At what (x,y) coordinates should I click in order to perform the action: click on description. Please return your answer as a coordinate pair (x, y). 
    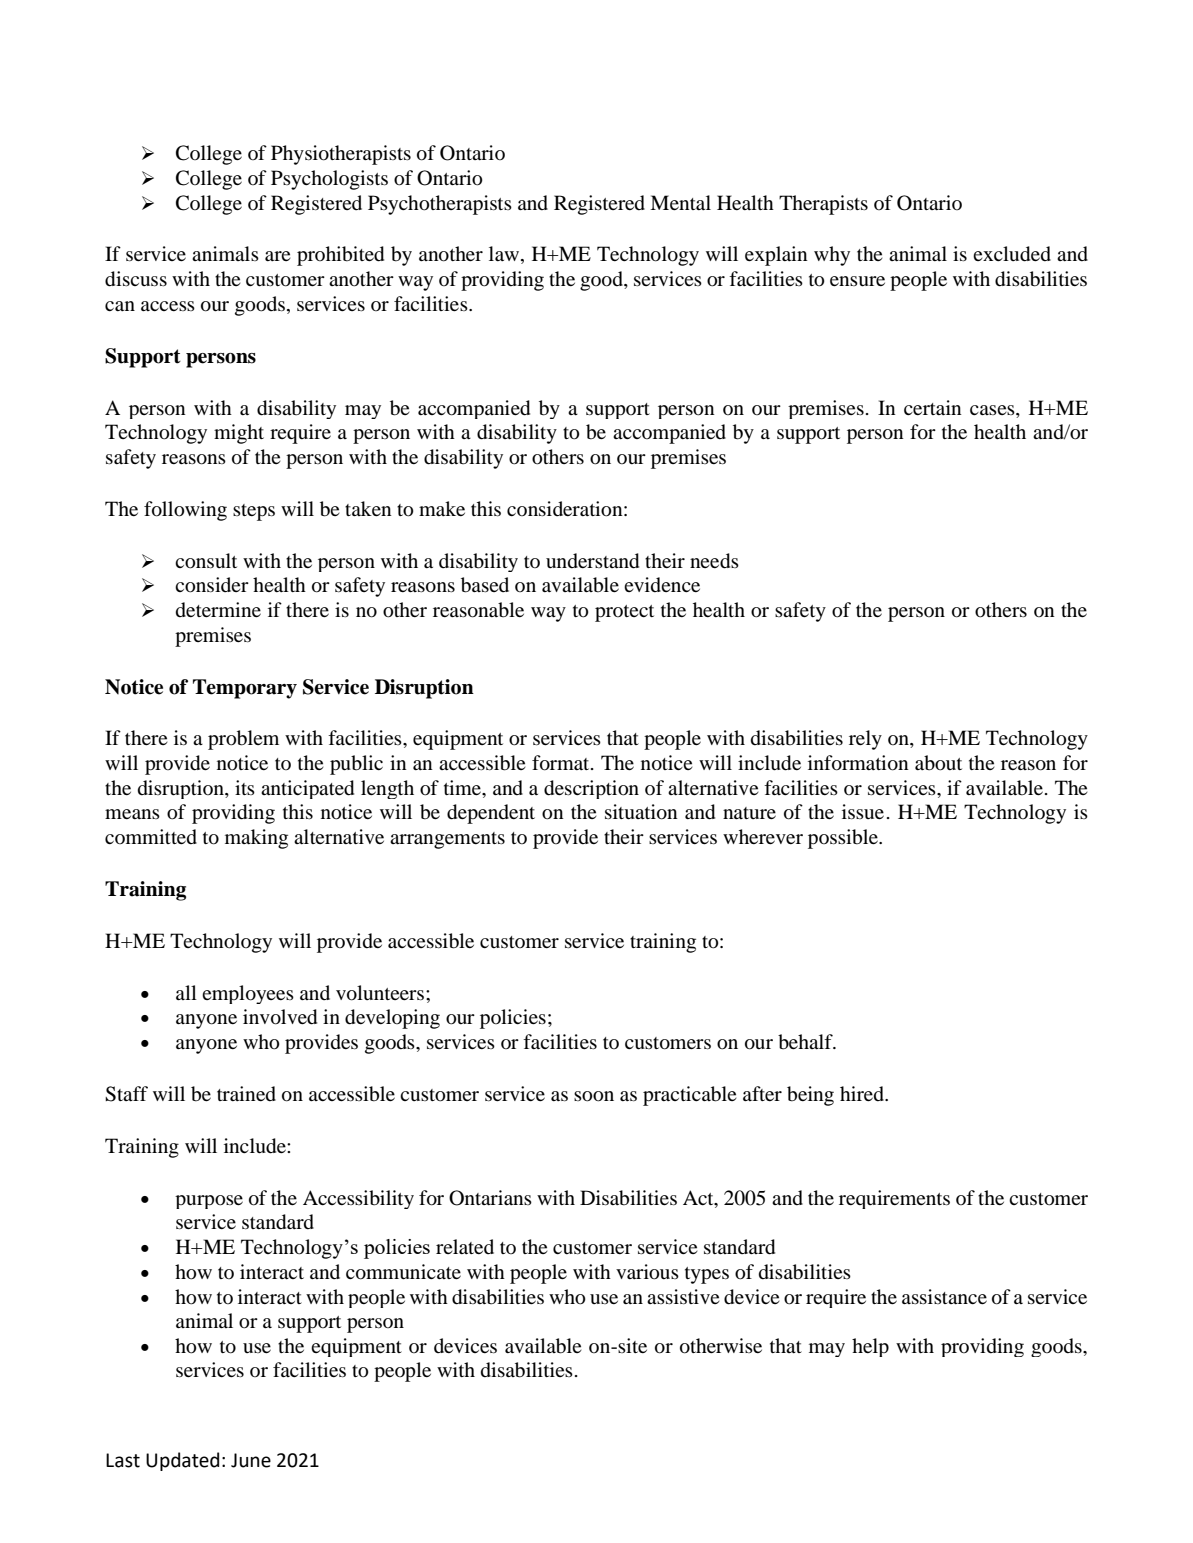
    Looking at the image, I should click on (591, 789).
